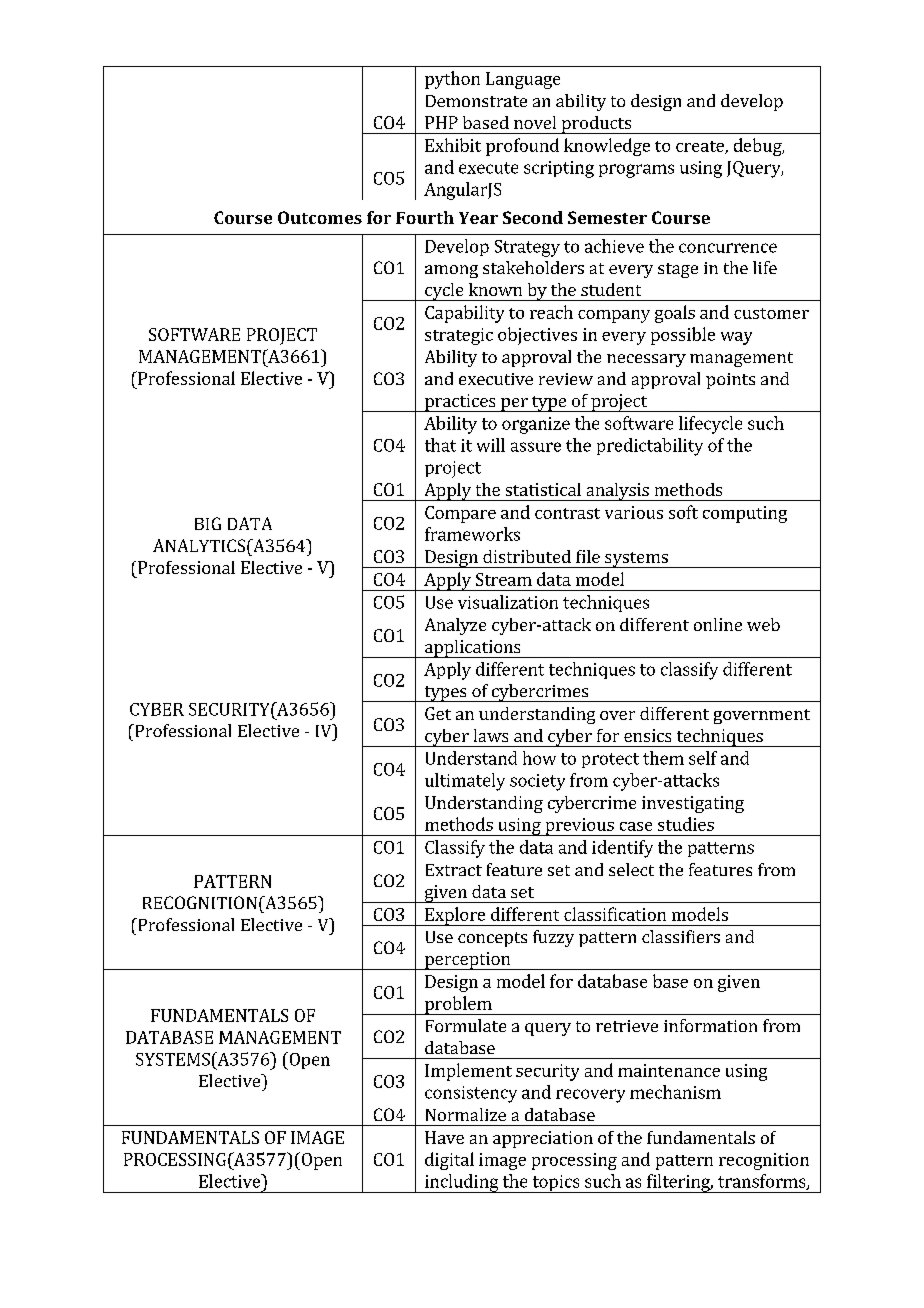 The width and height of the screenshot is (924, 1308). I want to click on points, so click(730, 381).
